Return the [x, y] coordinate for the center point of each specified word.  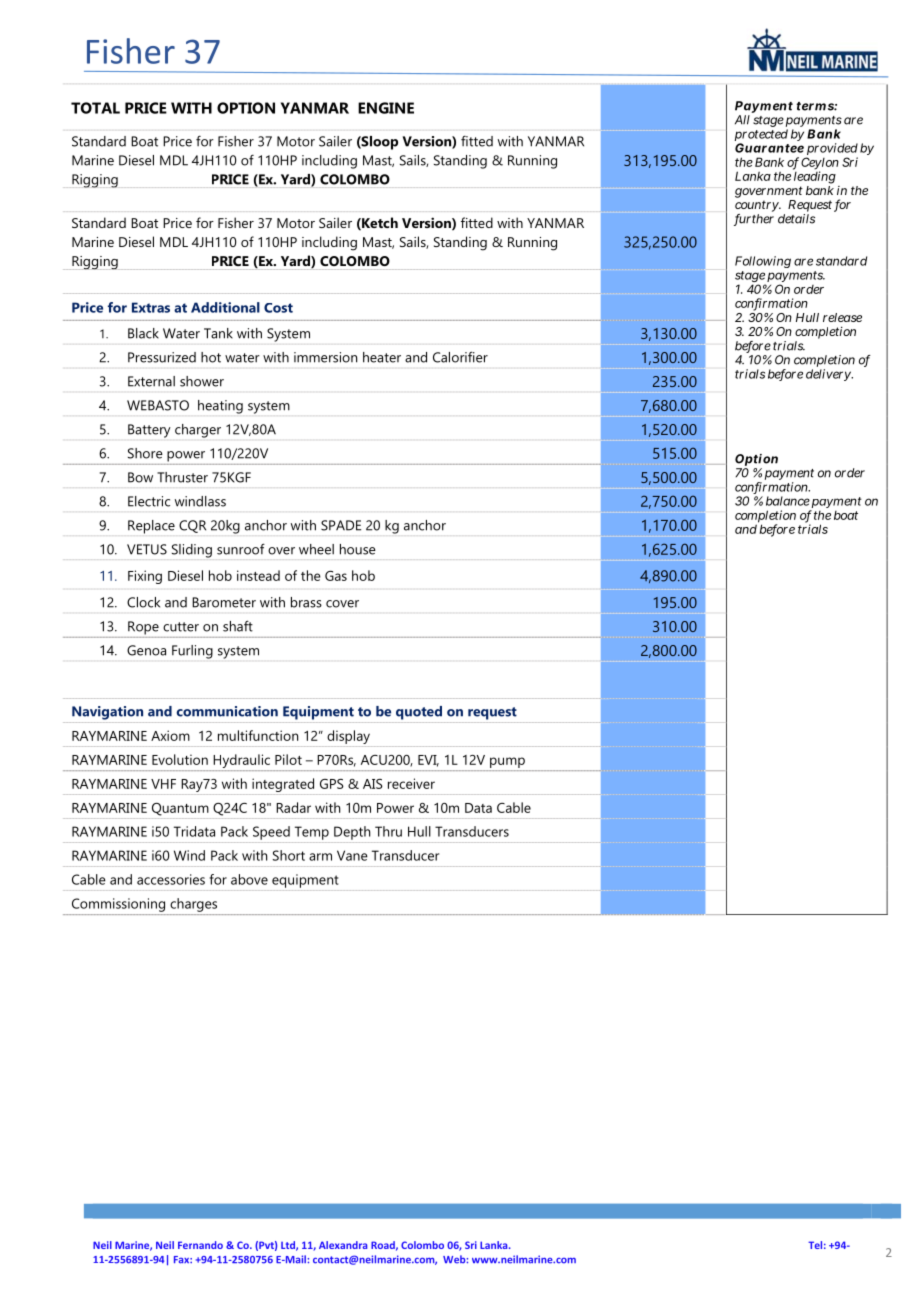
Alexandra [343, 1245]
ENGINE [386, 108]
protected [761, 136]
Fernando [200, 1245]
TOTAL [95, 108]
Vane [352, 855]
